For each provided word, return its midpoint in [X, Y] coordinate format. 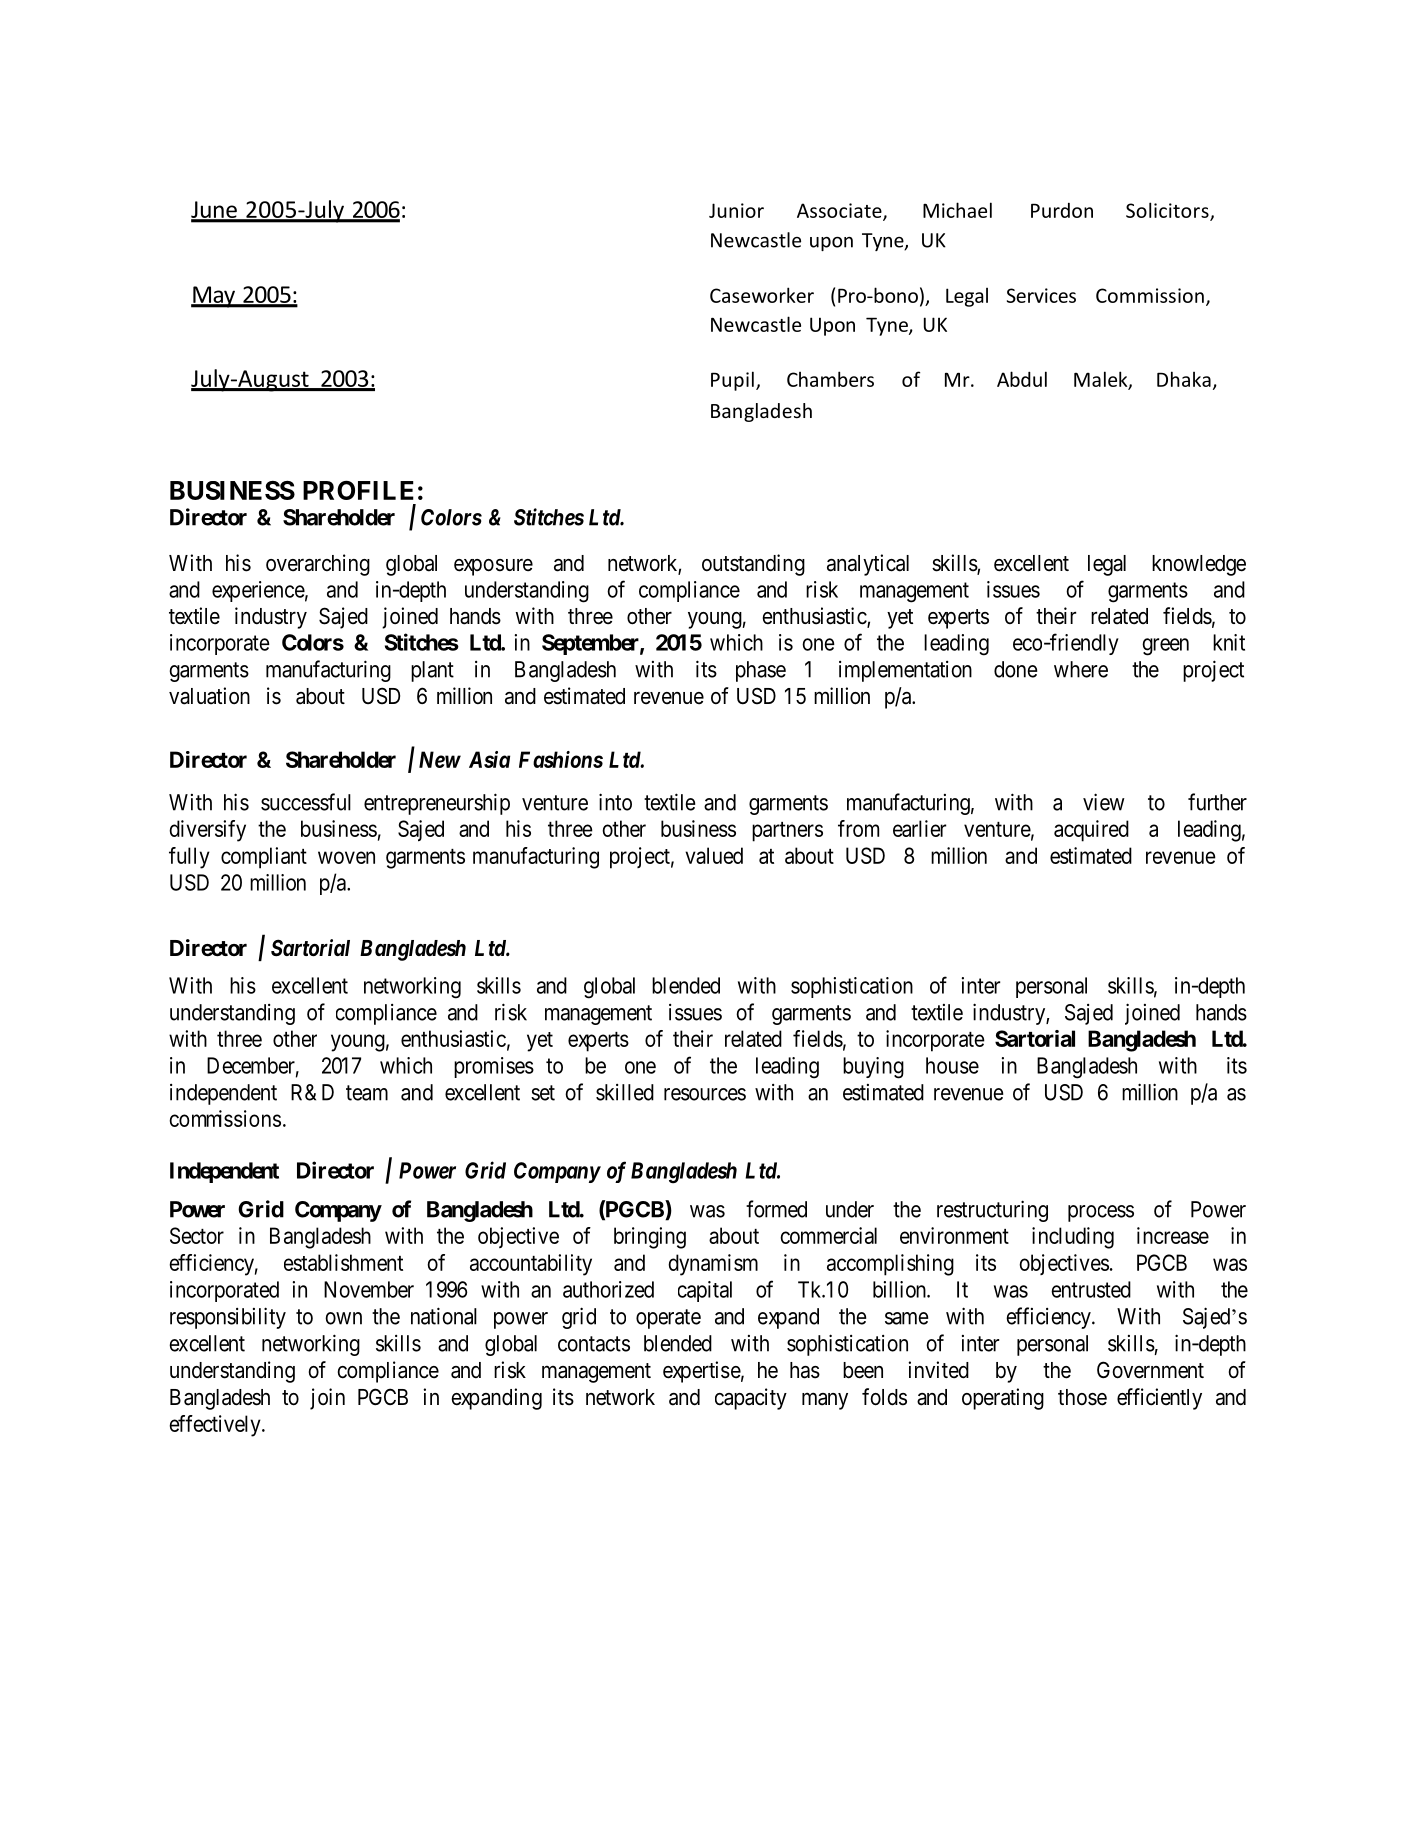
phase [761, 671]
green [1165, 647]
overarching [318, 565]
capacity [751, 1399]
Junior [736, 210]
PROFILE [358, 490]
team [367, 1093]
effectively [216, 1426]
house [952, 1065]
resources [705, 1094]
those [1082, 1397]
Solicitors [1168, 211]
